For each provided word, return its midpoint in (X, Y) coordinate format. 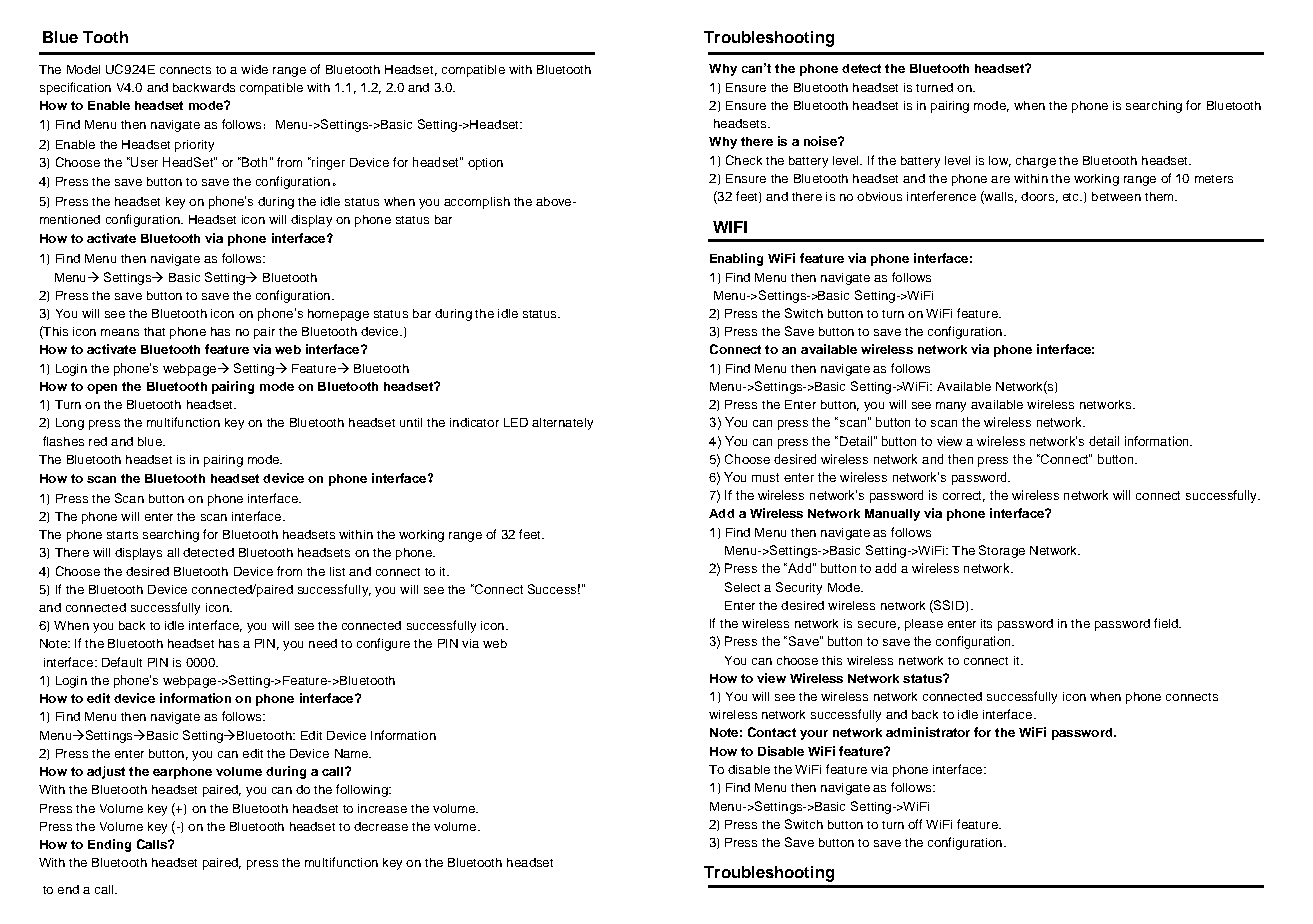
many (951, 407)
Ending (109, 845)
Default (122, 662)
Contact (772, 732)
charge (1036, 162)
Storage (1002, 551)
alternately (562, 424)
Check (744, 160)
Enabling (736, 259)
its (986, 623)
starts (122, 535)
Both (253, 162)
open (102, 389)
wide (254, 69)
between (1116, 196)
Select (742, 587)
